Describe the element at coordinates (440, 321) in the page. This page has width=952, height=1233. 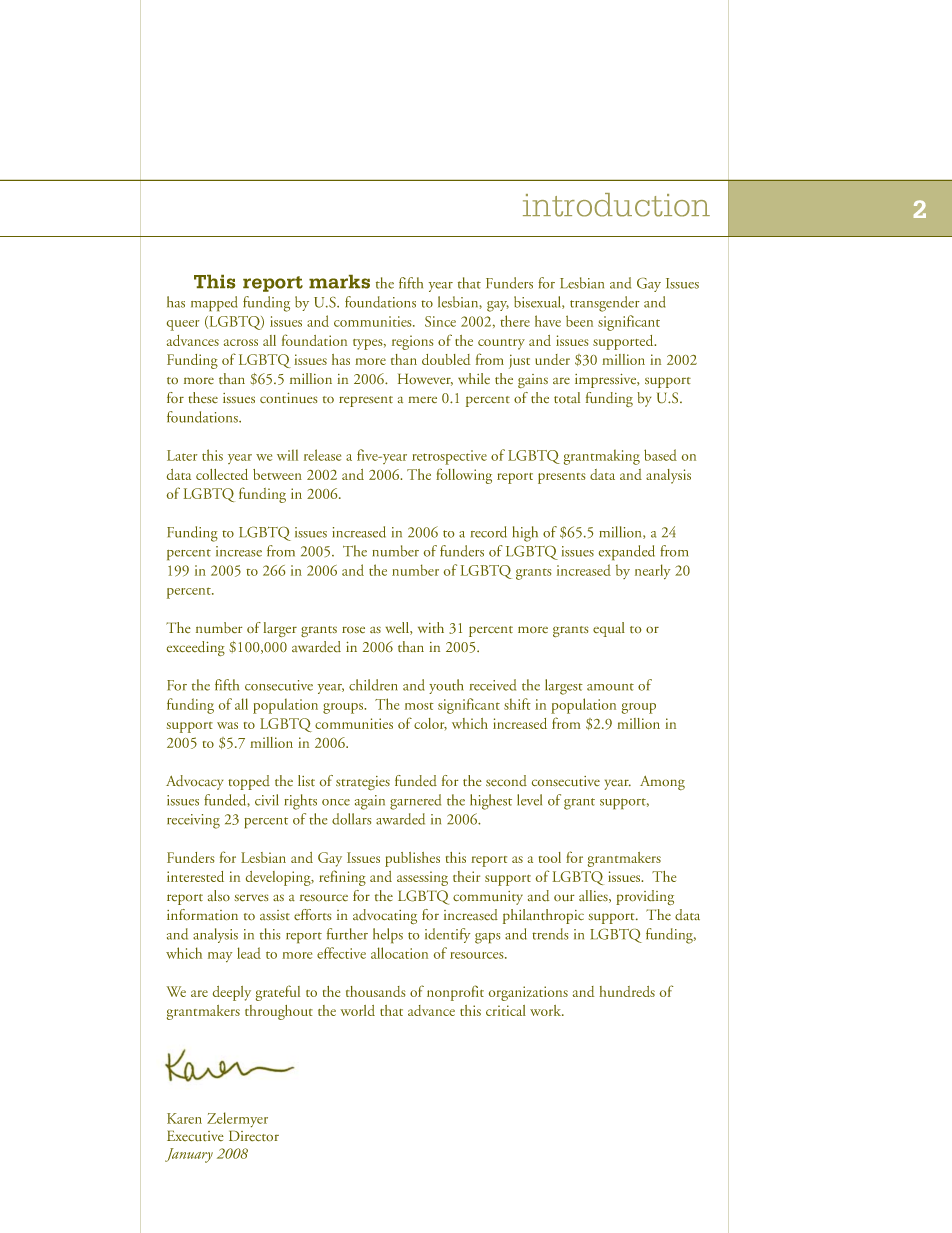
I see `Since` at that location.
